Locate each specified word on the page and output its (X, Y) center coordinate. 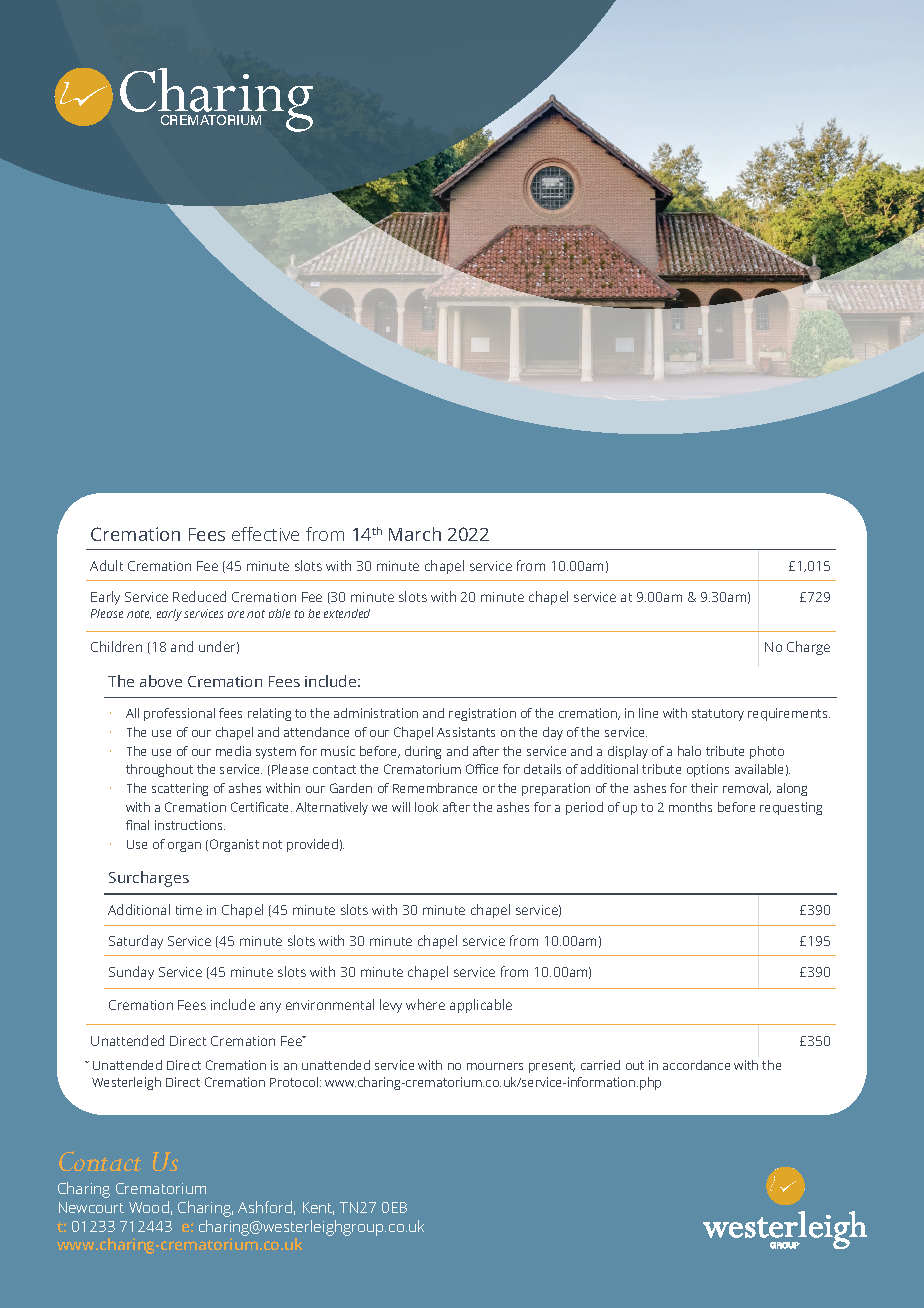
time (189, 910)
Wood (149, 1207)
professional (179, 714)
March (415, 534)
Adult (106, 565)
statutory (718, 715)
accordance (696, 1065)
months (690, 807)
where (425, 1004)
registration (482, 714)
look (426, 807)
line (648, 713)
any (270, 1007)
